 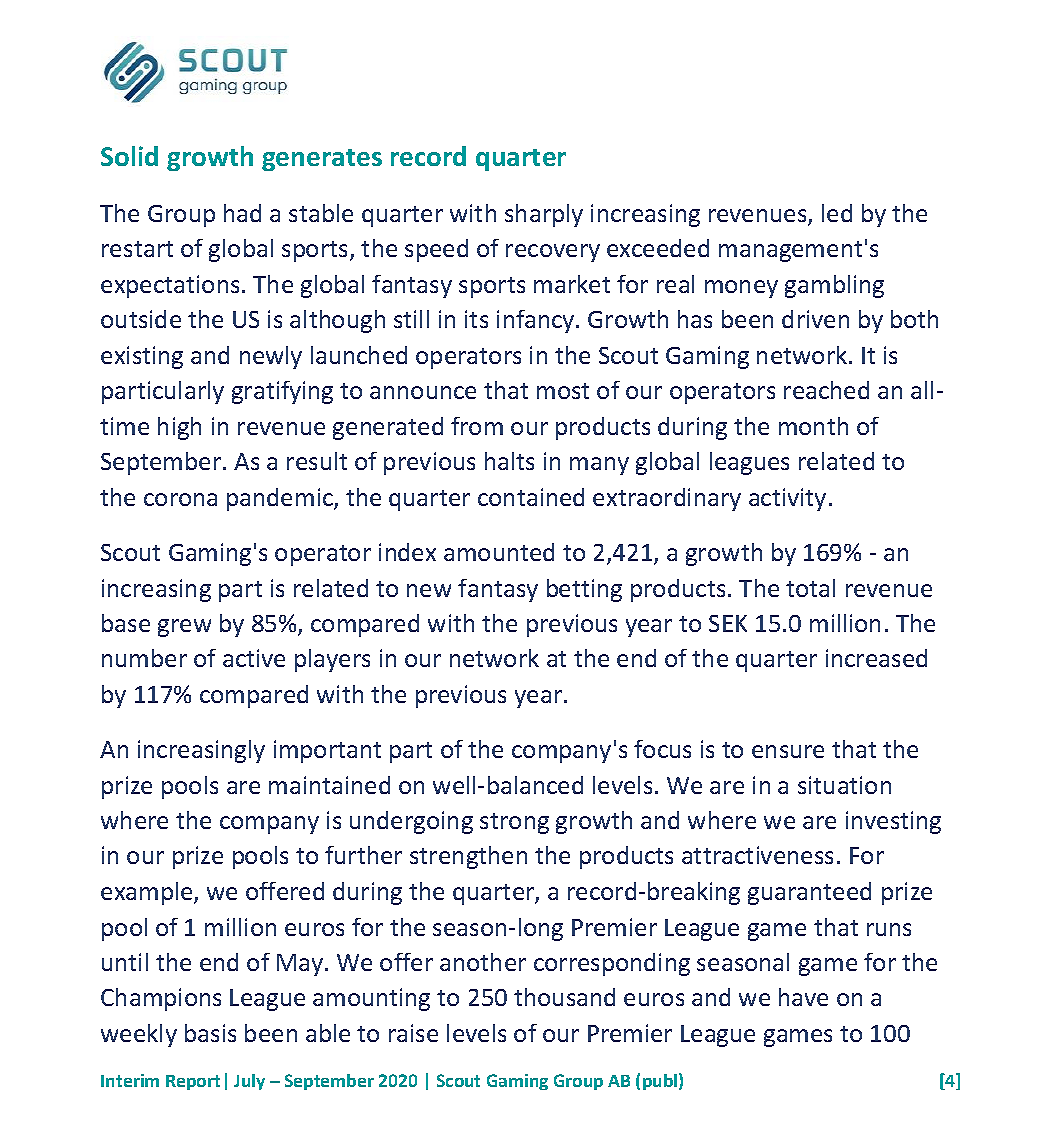 What do you see at coordinates (837, 213) in the screenshot?
I see `led` at bounding box center [837, 213].
